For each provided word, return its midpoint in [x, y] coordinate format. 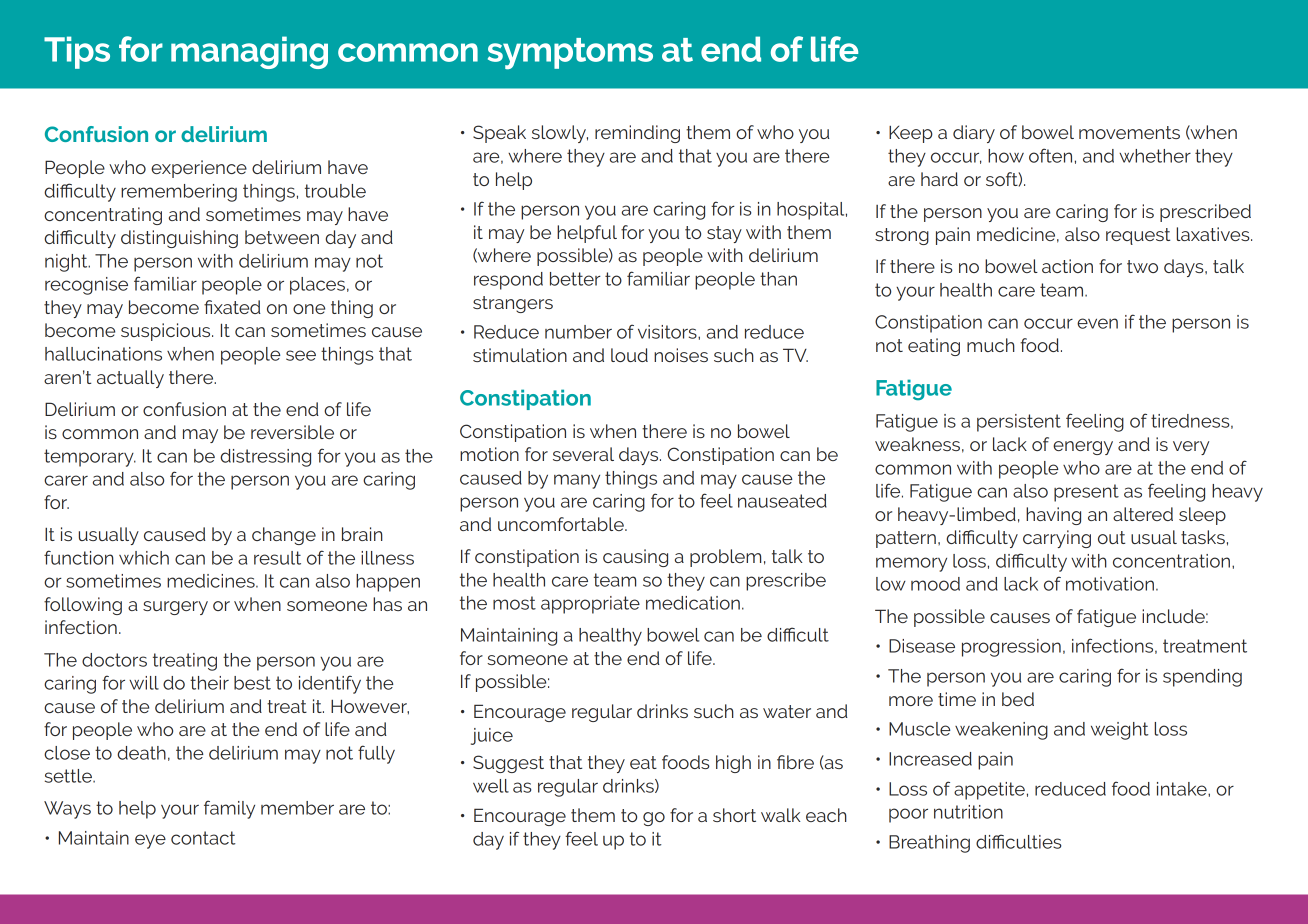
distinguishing [179, 239]
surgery [175, 608]
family [229, 809]
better [575, 279]
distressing [265, 458]
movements [1129, 132]
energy [1083, 448]
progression [1011, 648]
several [583, 454]
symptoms [570, 54]
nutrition [968, 812]
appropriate [590, 605]
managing [249, 52]
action [1067, 266]
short [734, 815]
